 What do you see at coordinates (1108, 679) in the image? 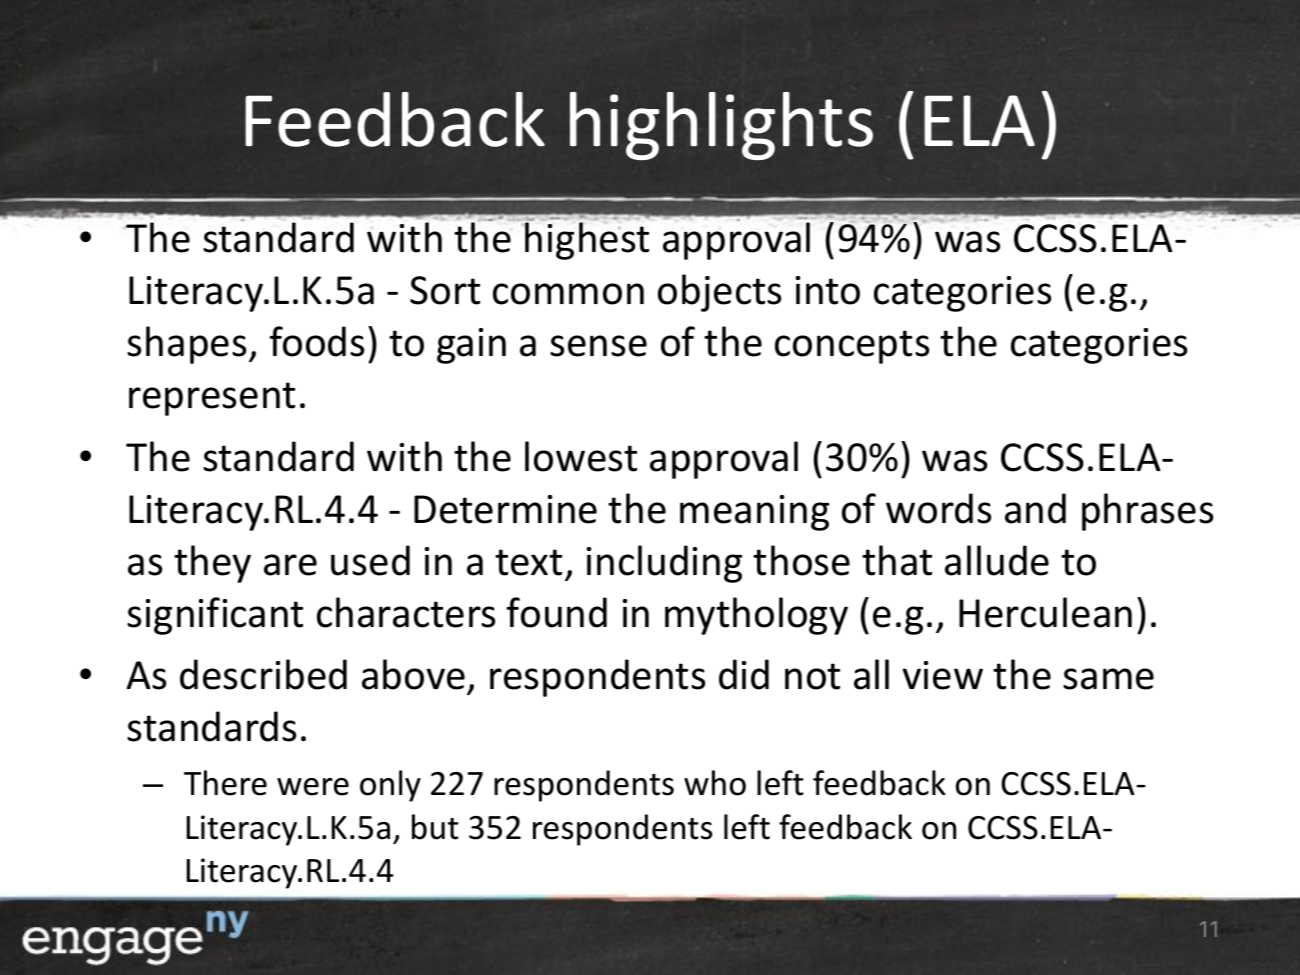
I see `same` at bounding box center [1108, 679].
